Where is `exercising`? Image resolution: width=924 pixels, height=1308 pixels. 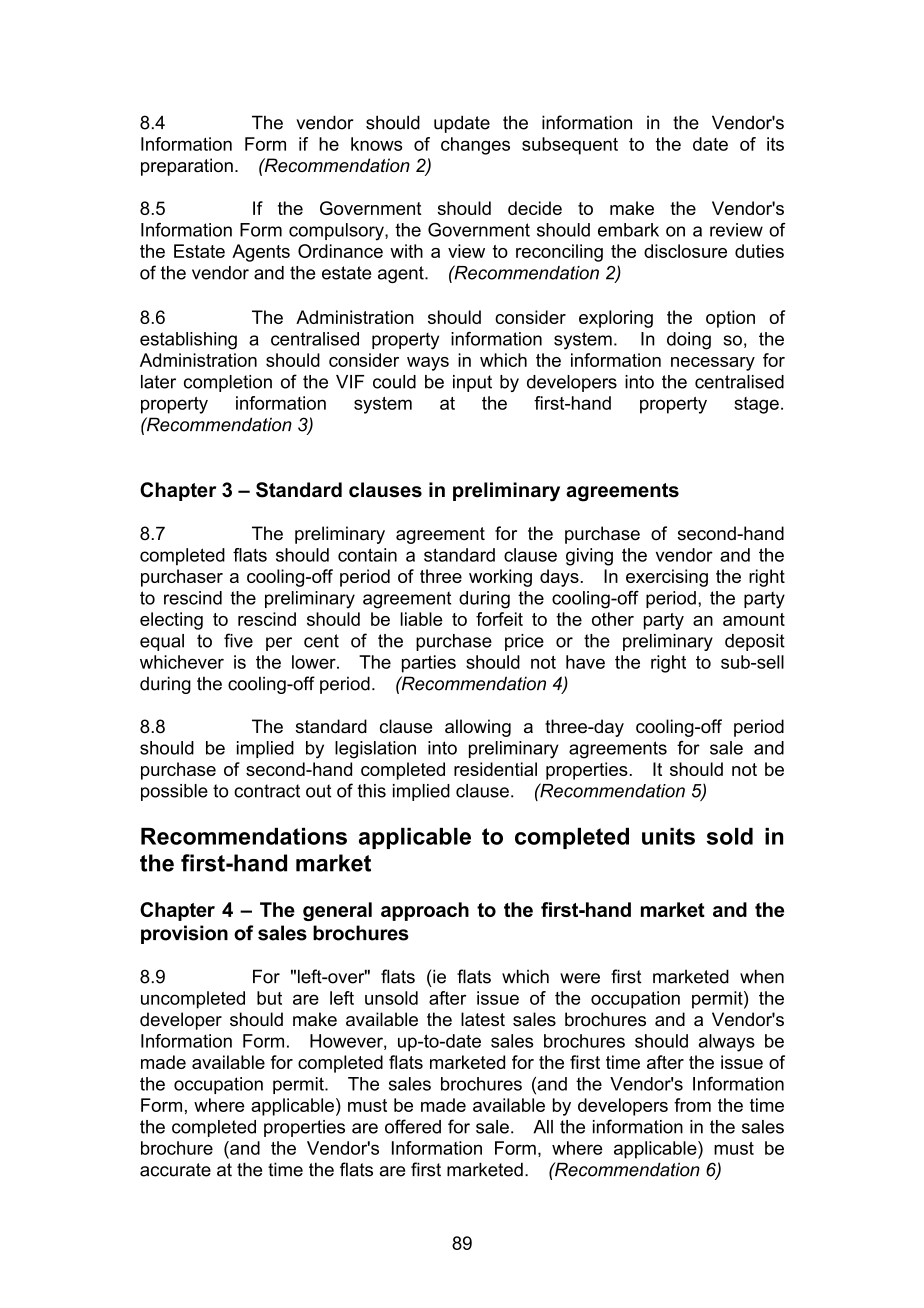 exercising is located at coordinates (667, 578).
